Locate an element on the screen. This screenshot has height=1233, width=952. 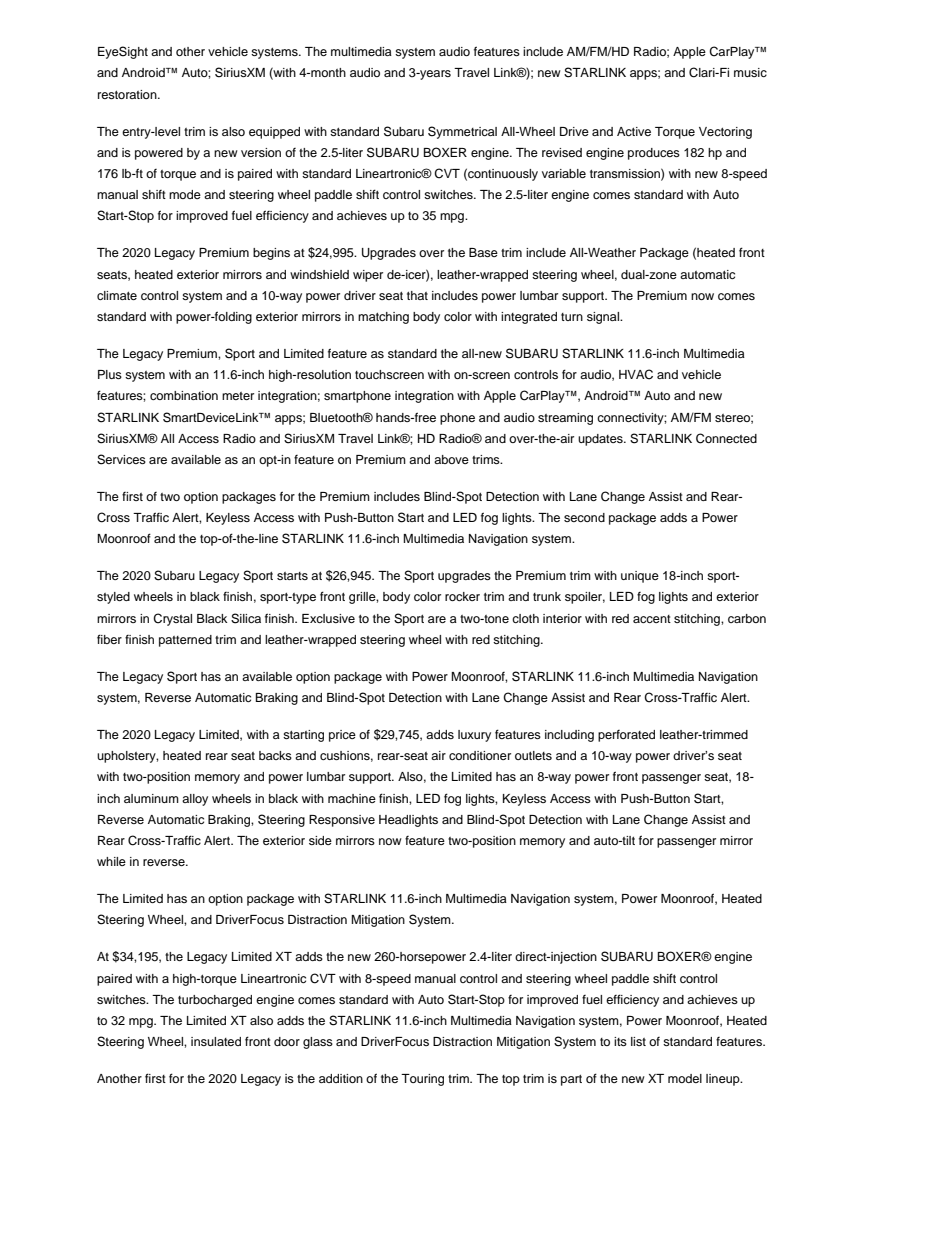
matching is located at coordinates (383, 318).
